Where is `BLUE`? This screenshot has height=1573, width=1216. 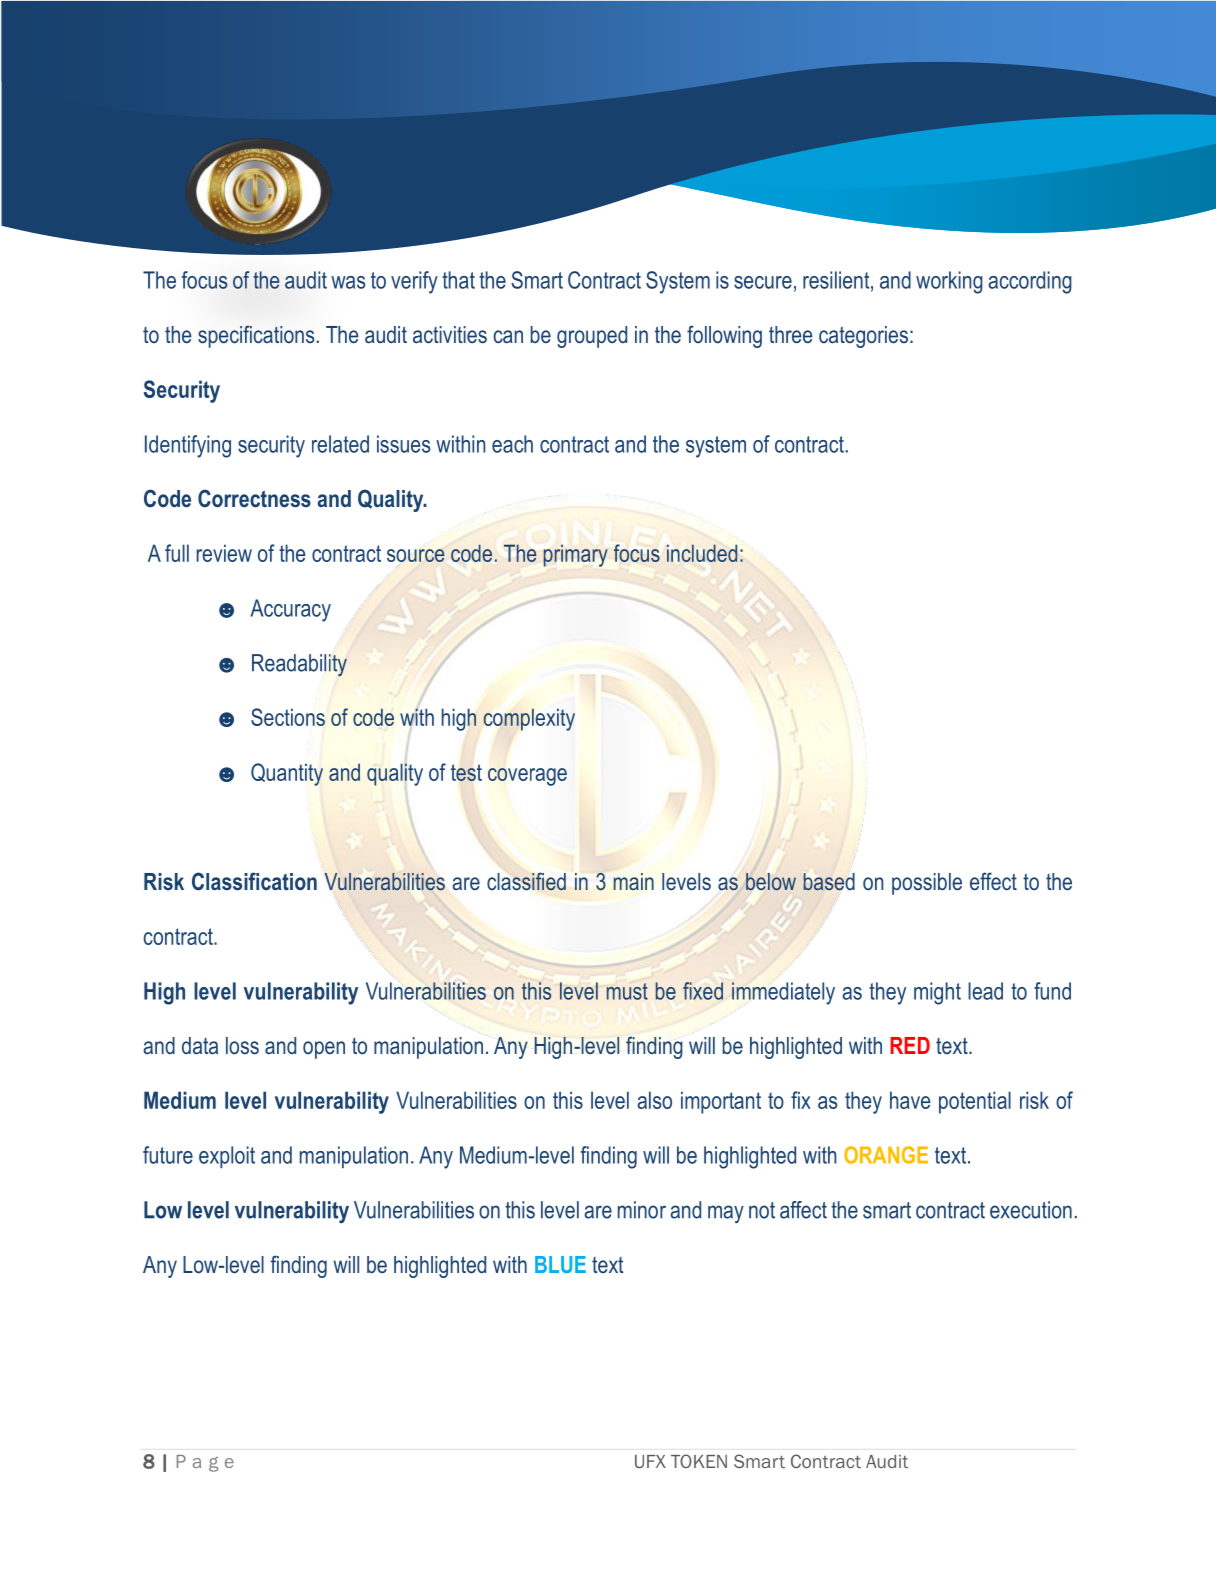
BLUE is located at coordinates (560, 1264).
